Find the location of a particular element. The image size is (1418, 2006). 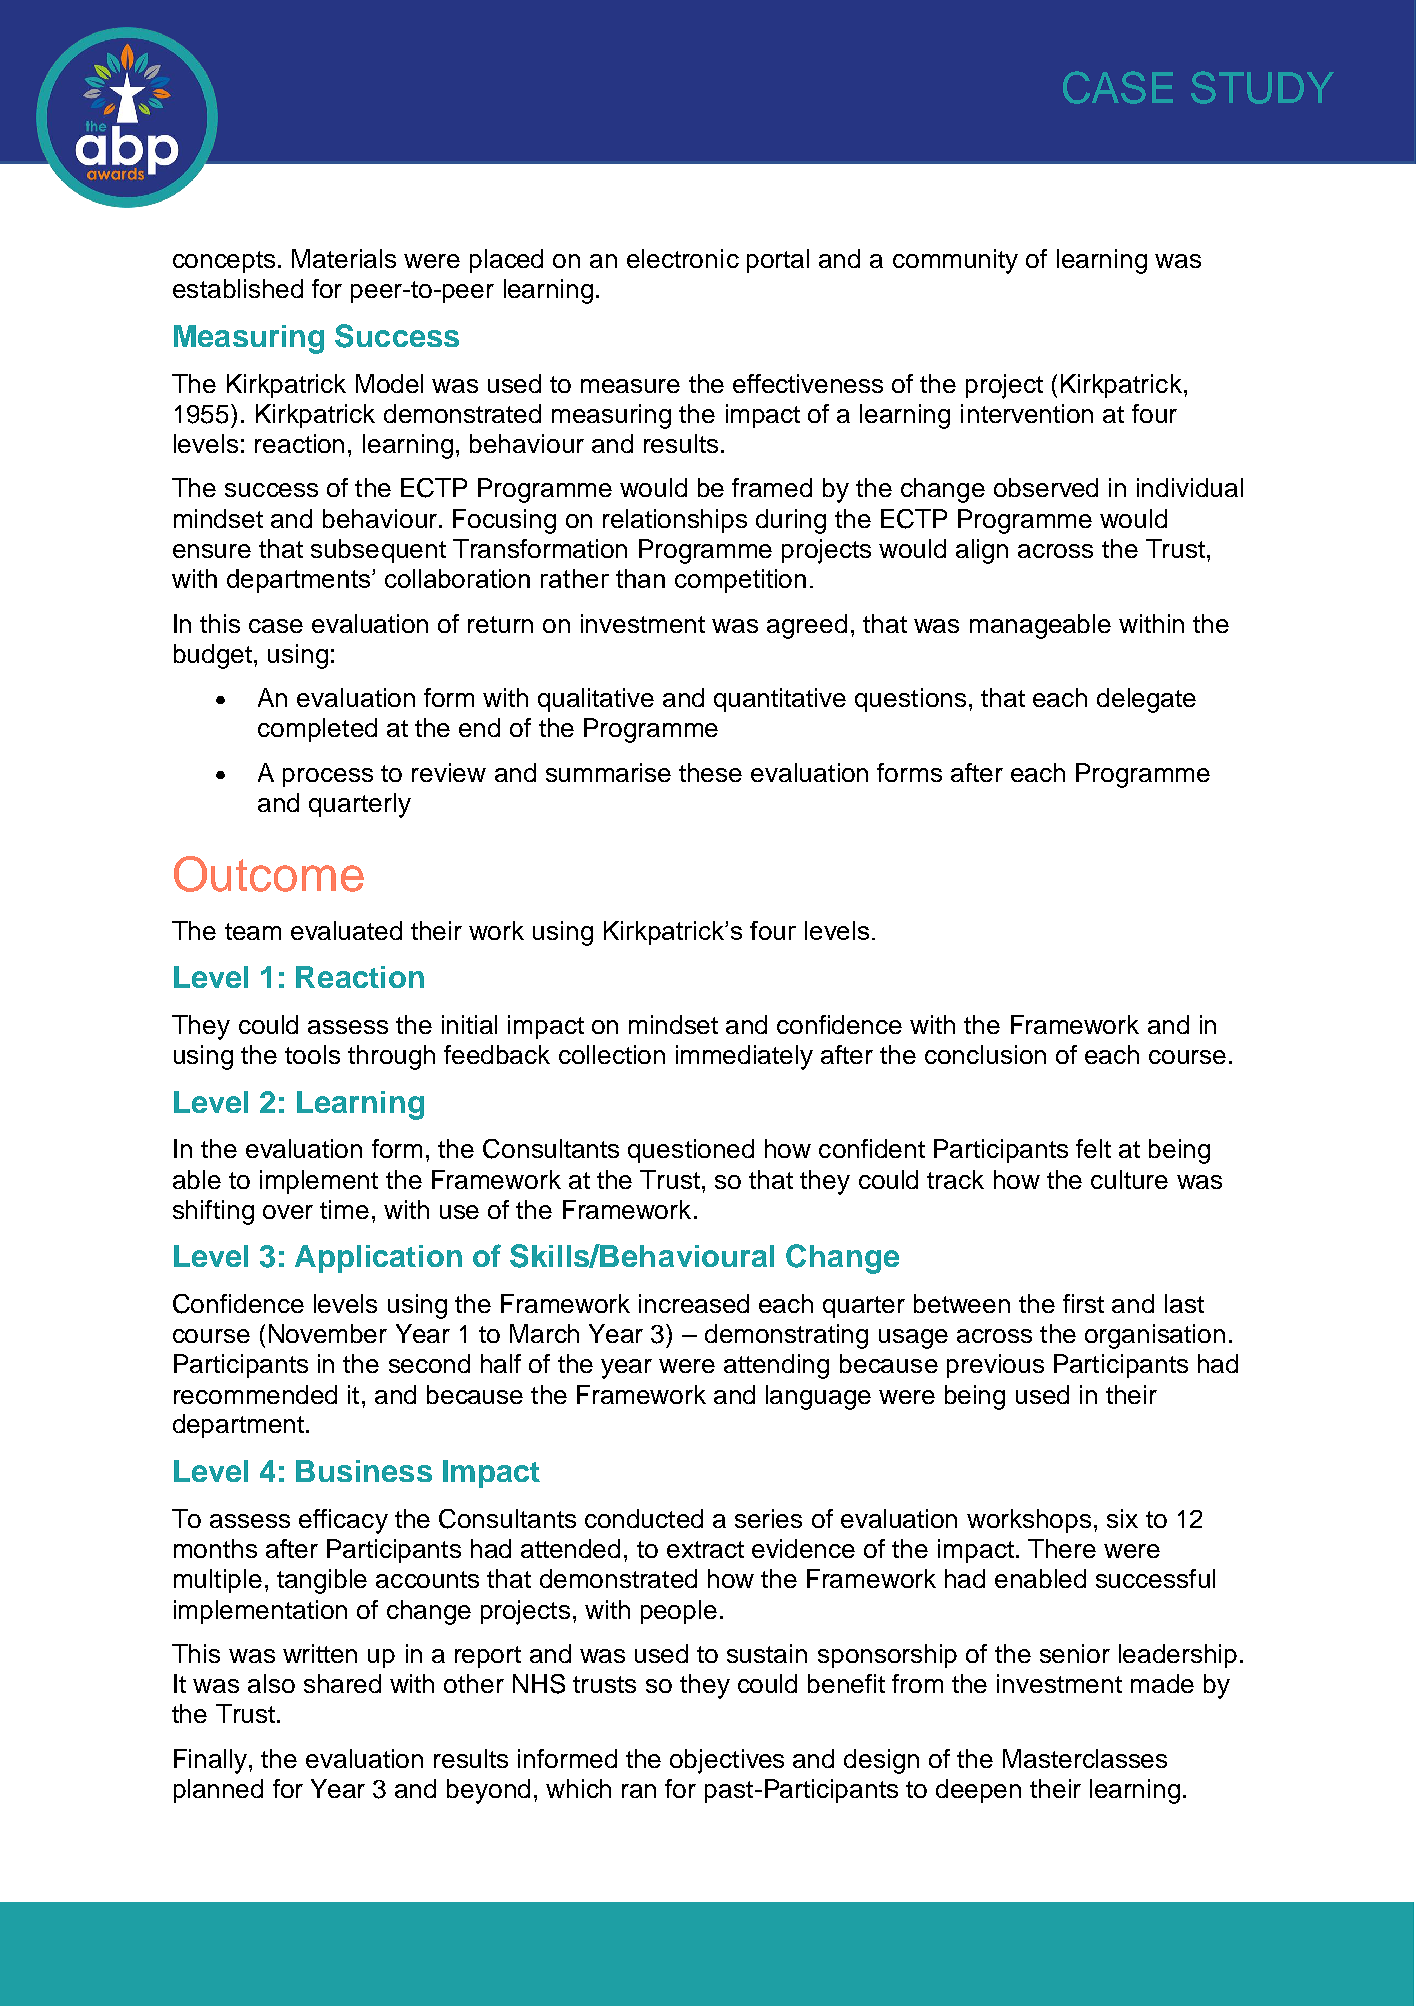

objectives is located at coordinates (727, 1761).
